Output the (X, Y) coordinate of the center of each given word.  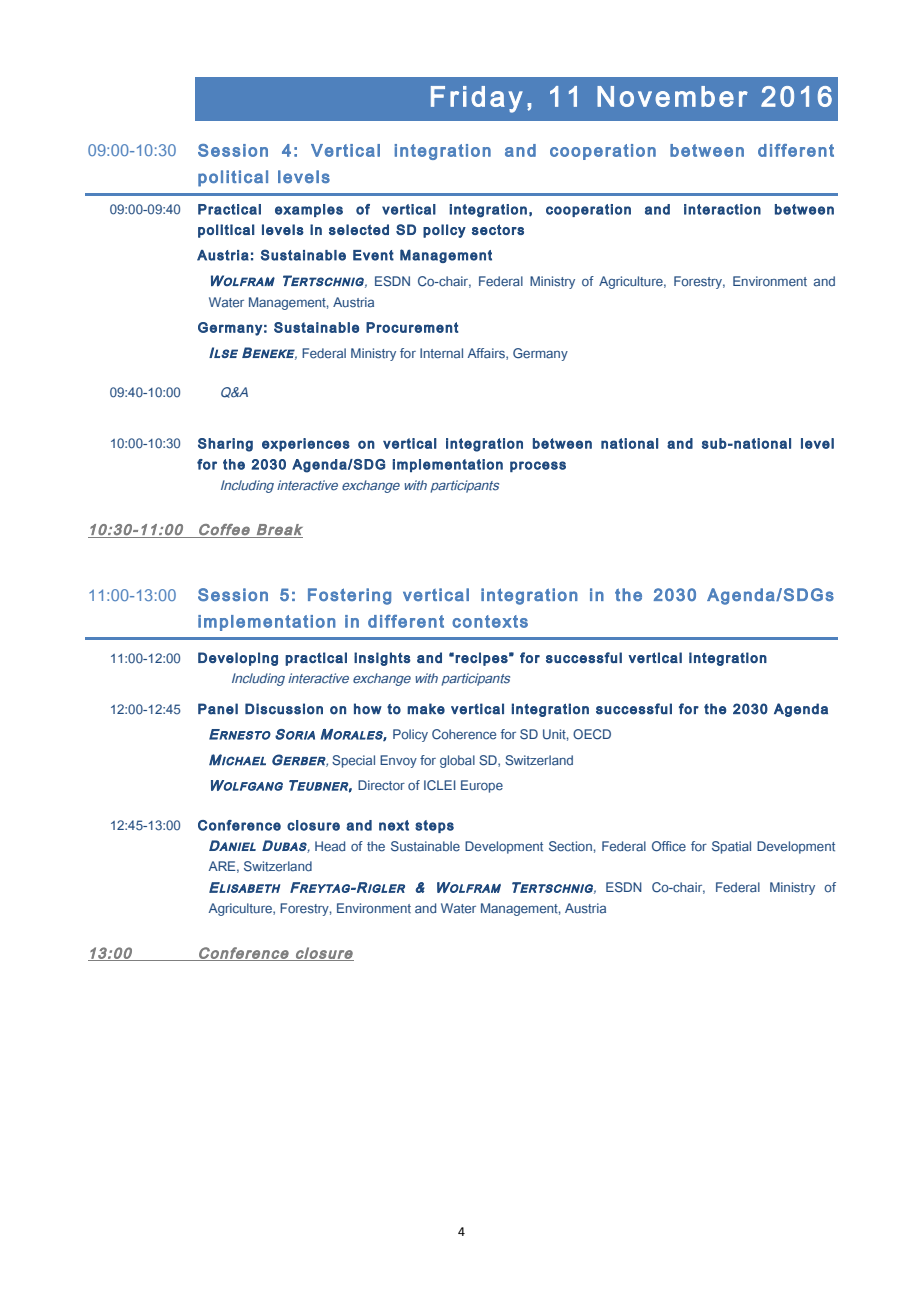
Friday (477, 99)
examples (309, 210)
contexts (490, 621)
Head (330, 846)
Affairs (487, 354)
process (538, 466)
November (672, 96)
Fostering (349, 596)
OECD (592, 734)
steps (434, 826)
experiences (306, 445)
